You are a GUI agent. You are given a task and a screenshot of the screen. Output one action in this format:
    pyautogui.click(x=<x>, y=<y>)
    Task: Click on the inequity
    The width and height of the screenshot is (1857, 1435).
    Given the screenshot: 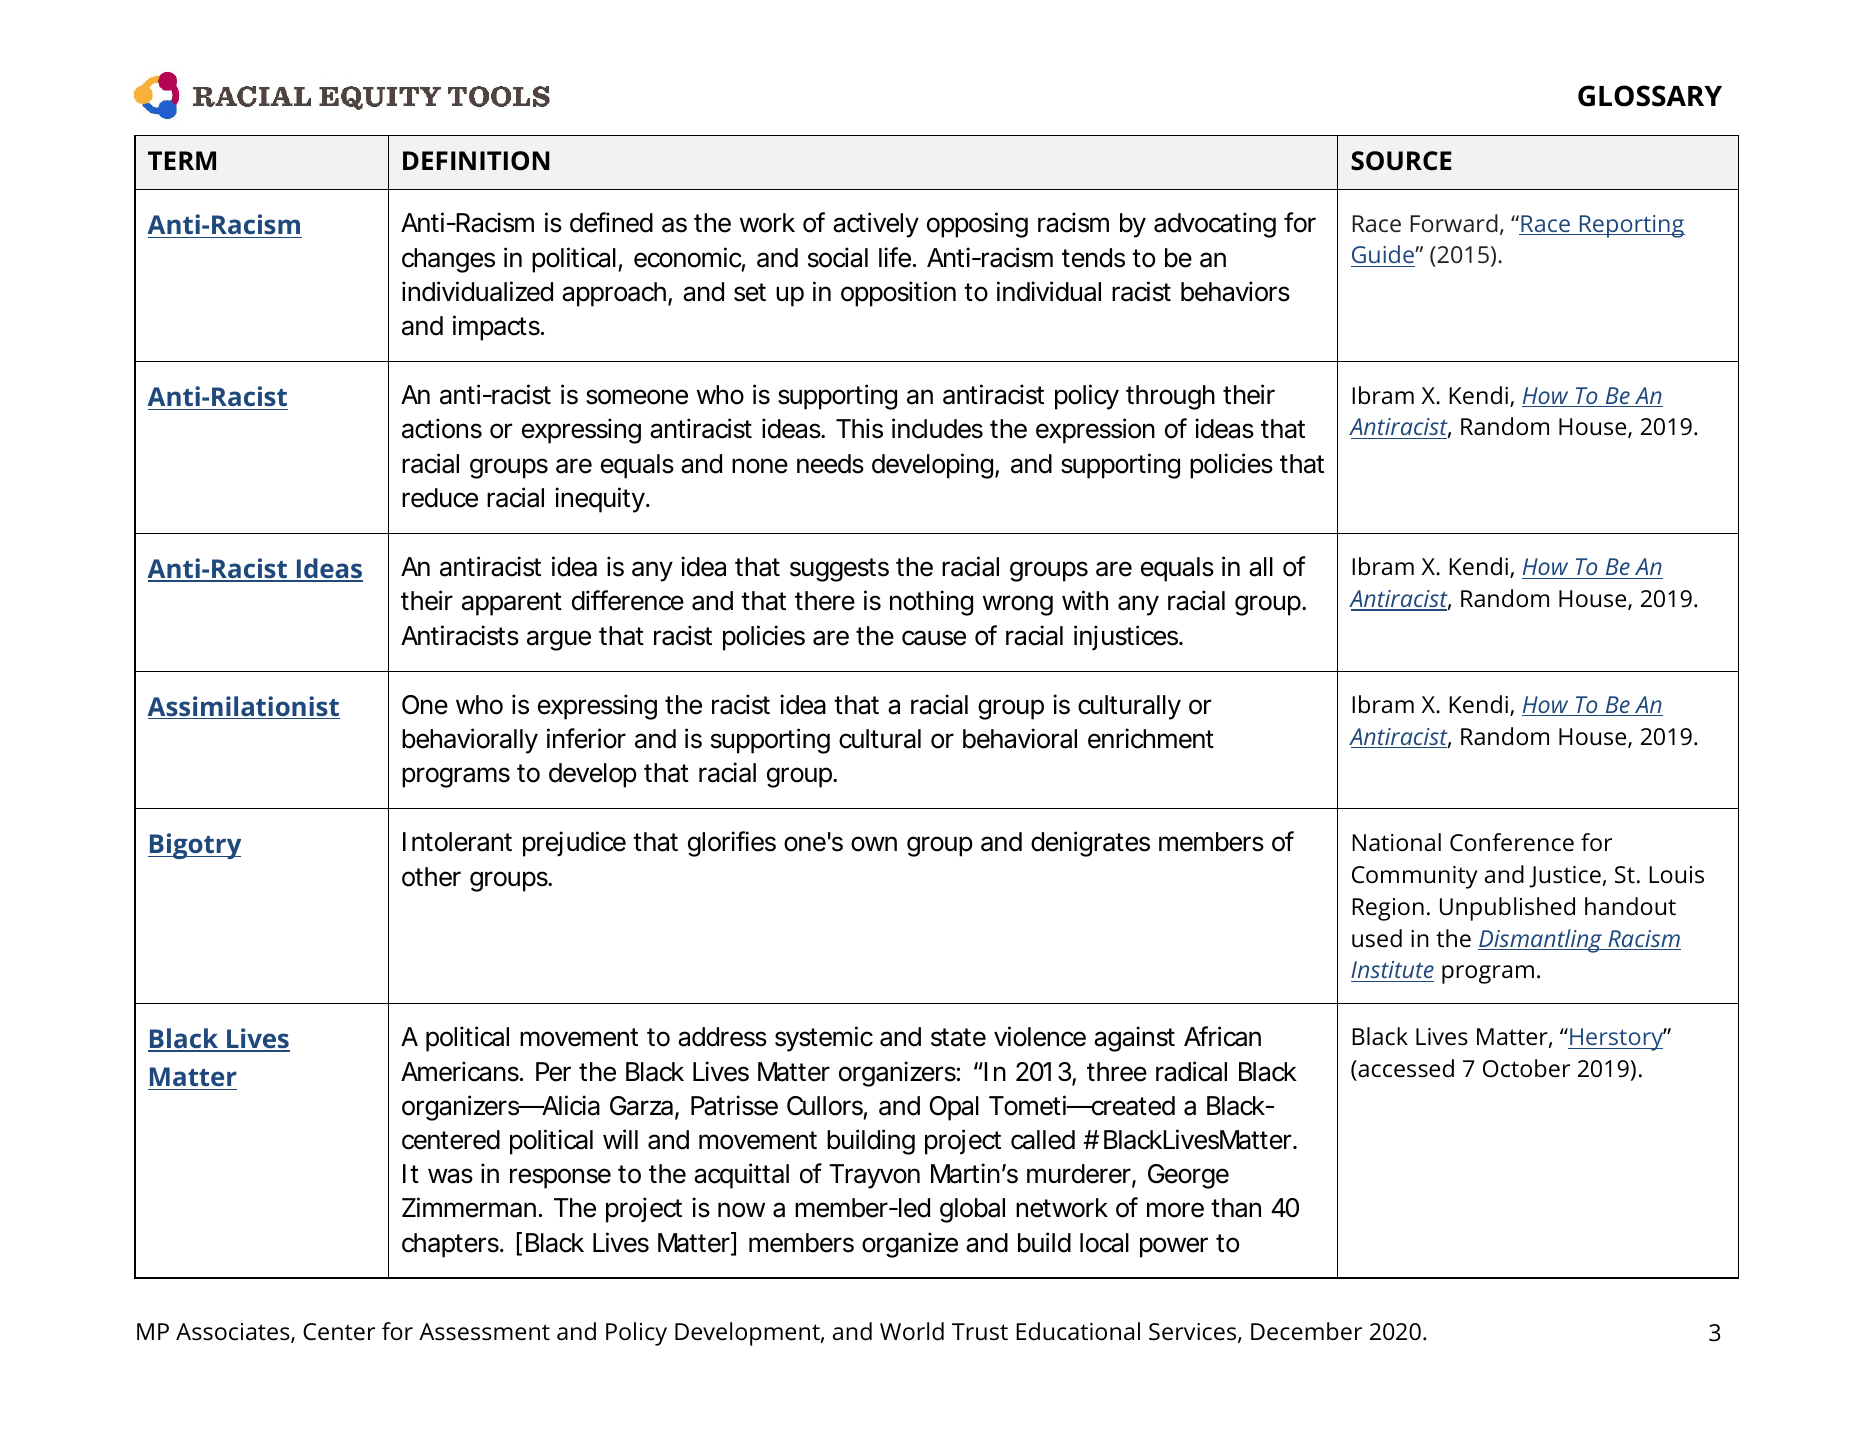 What is the action you would take?
    pyautogui.click(x=599, y=500)
